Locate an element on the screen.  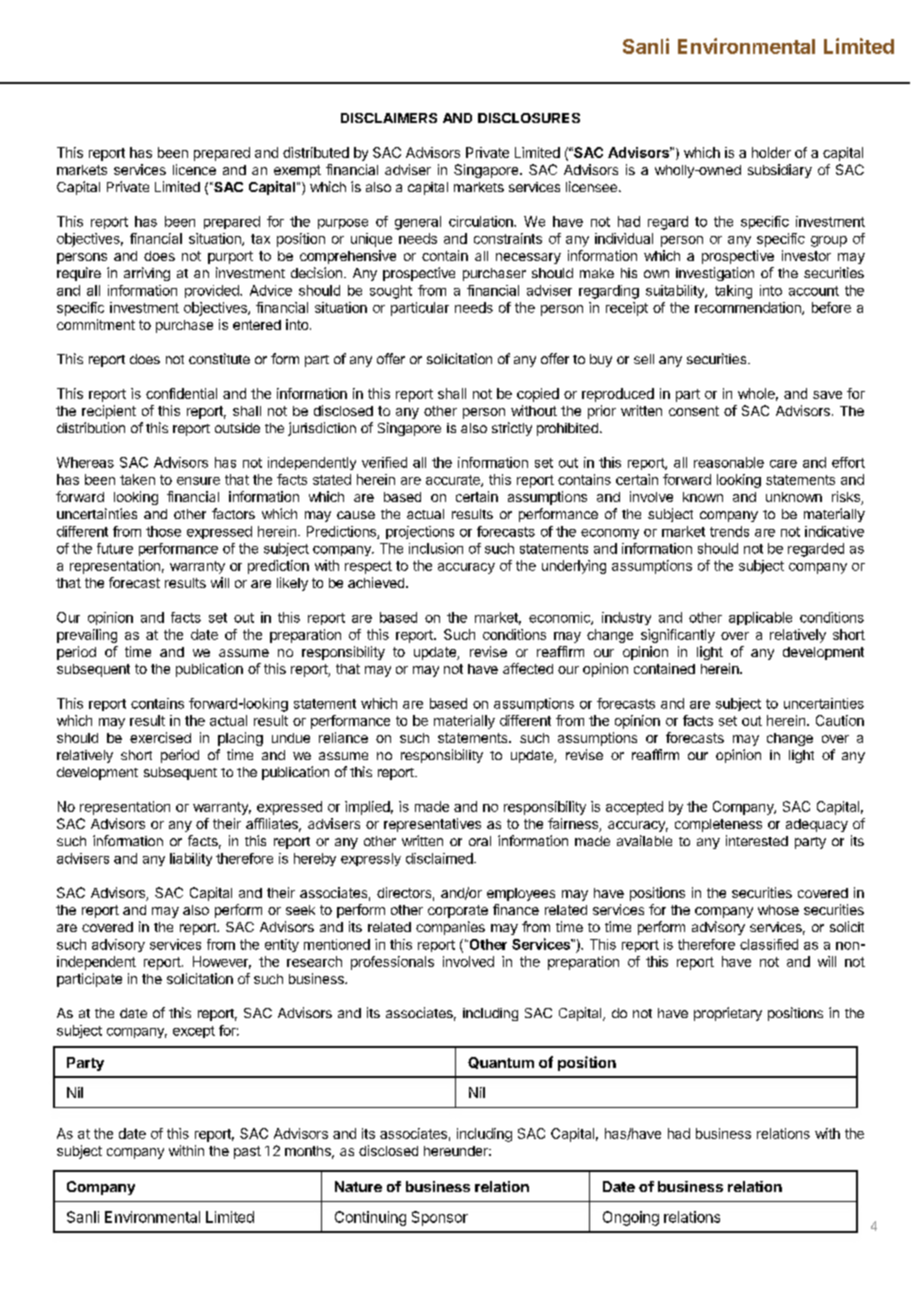
strictly is located at coordinates (512, 429).
